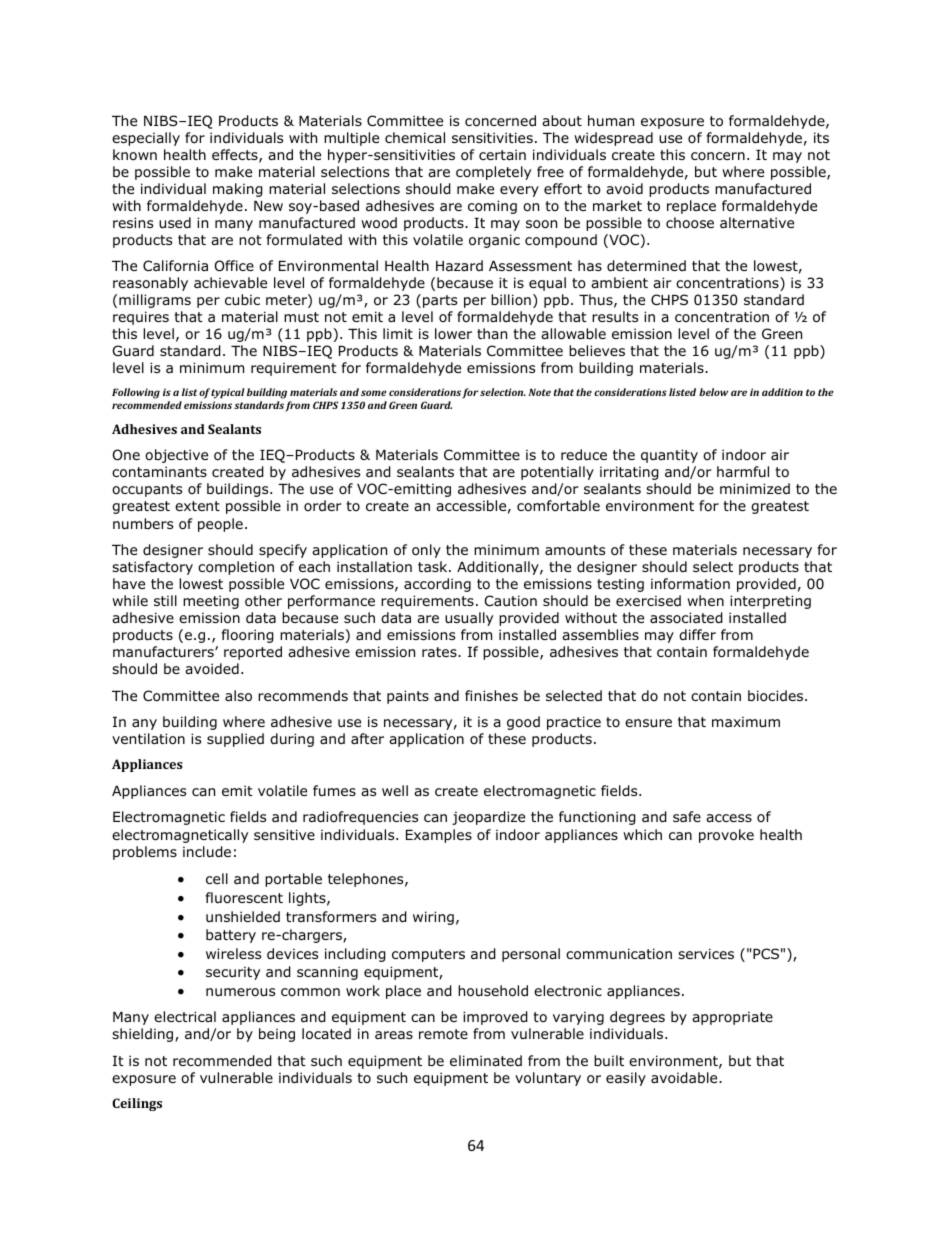  What do you see at coordinates (821, 137) in the document?
I see `its` at bounding box center [821, 137].
